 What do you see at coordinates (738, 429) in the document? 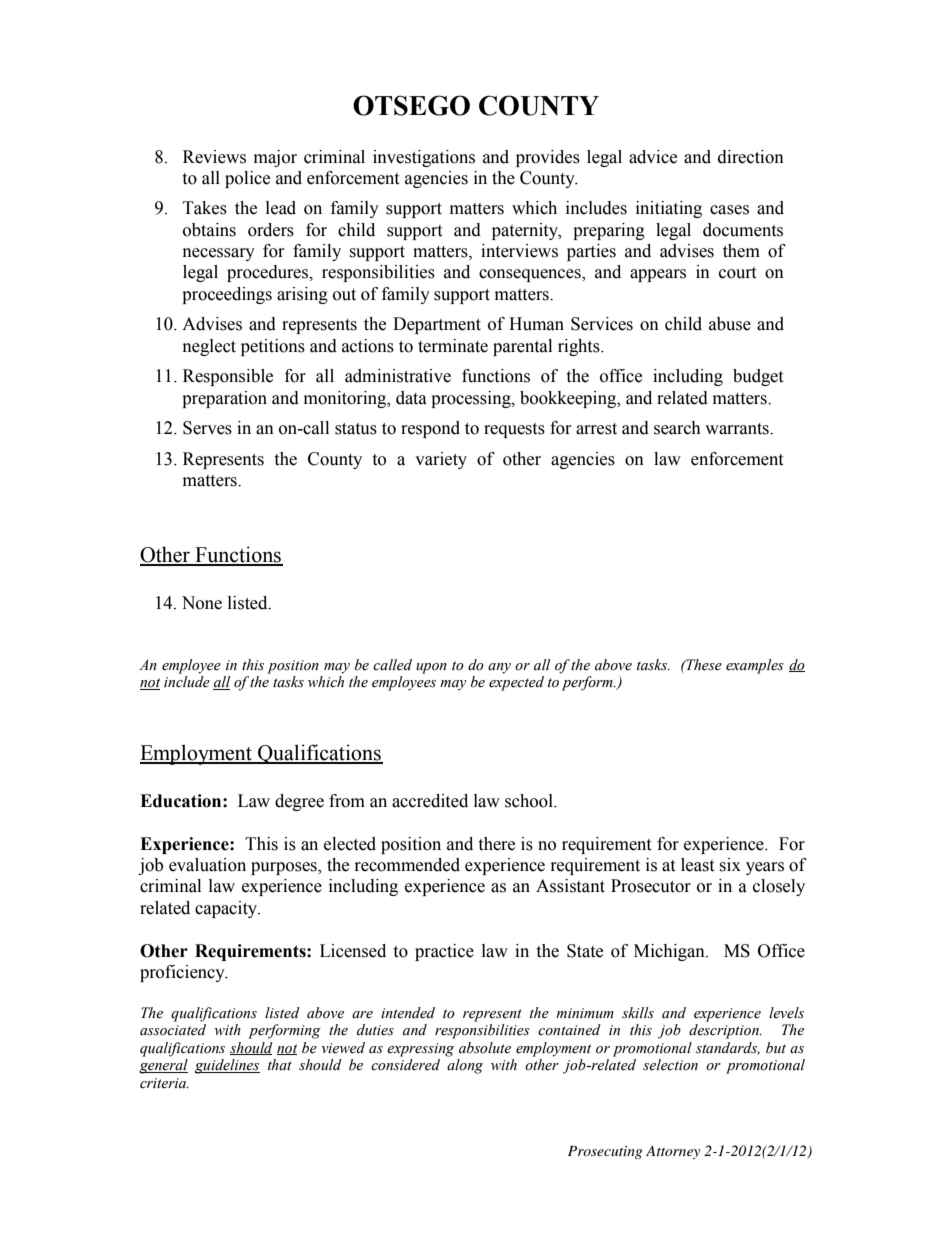
I see `warrants` at bounding box center [738, 429].
